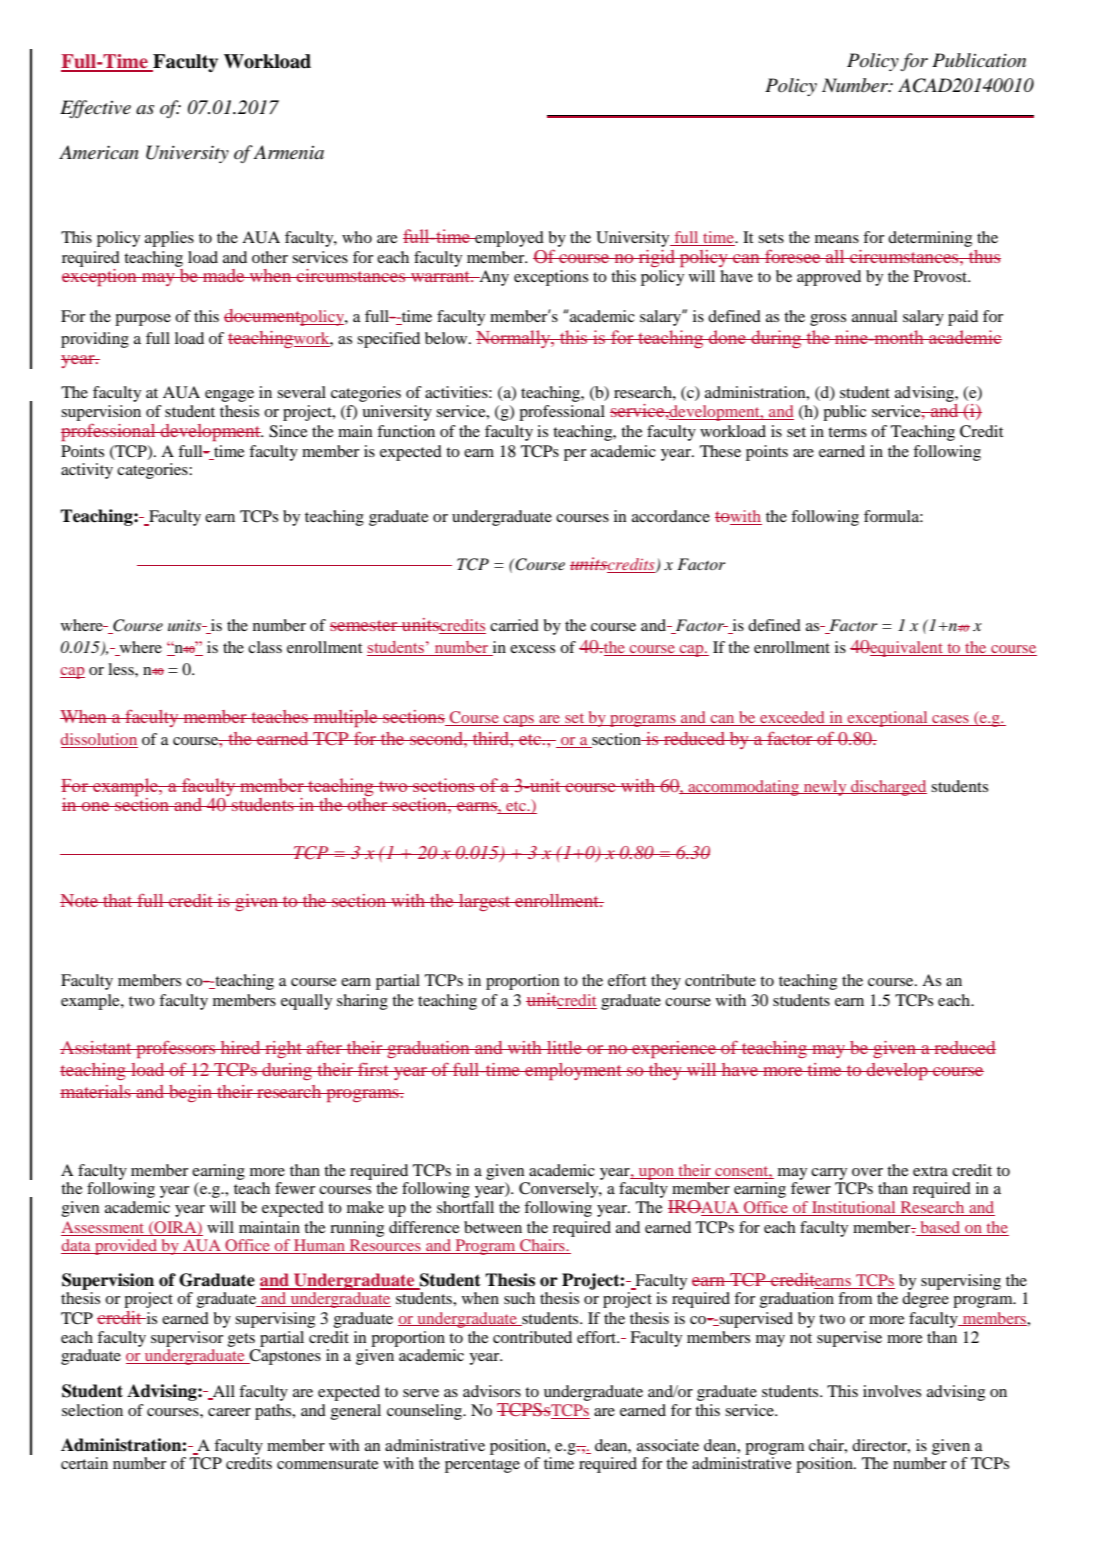  Describe the element at coordinates (674, 1049) in the screenshot. I see `experience` at that location.
